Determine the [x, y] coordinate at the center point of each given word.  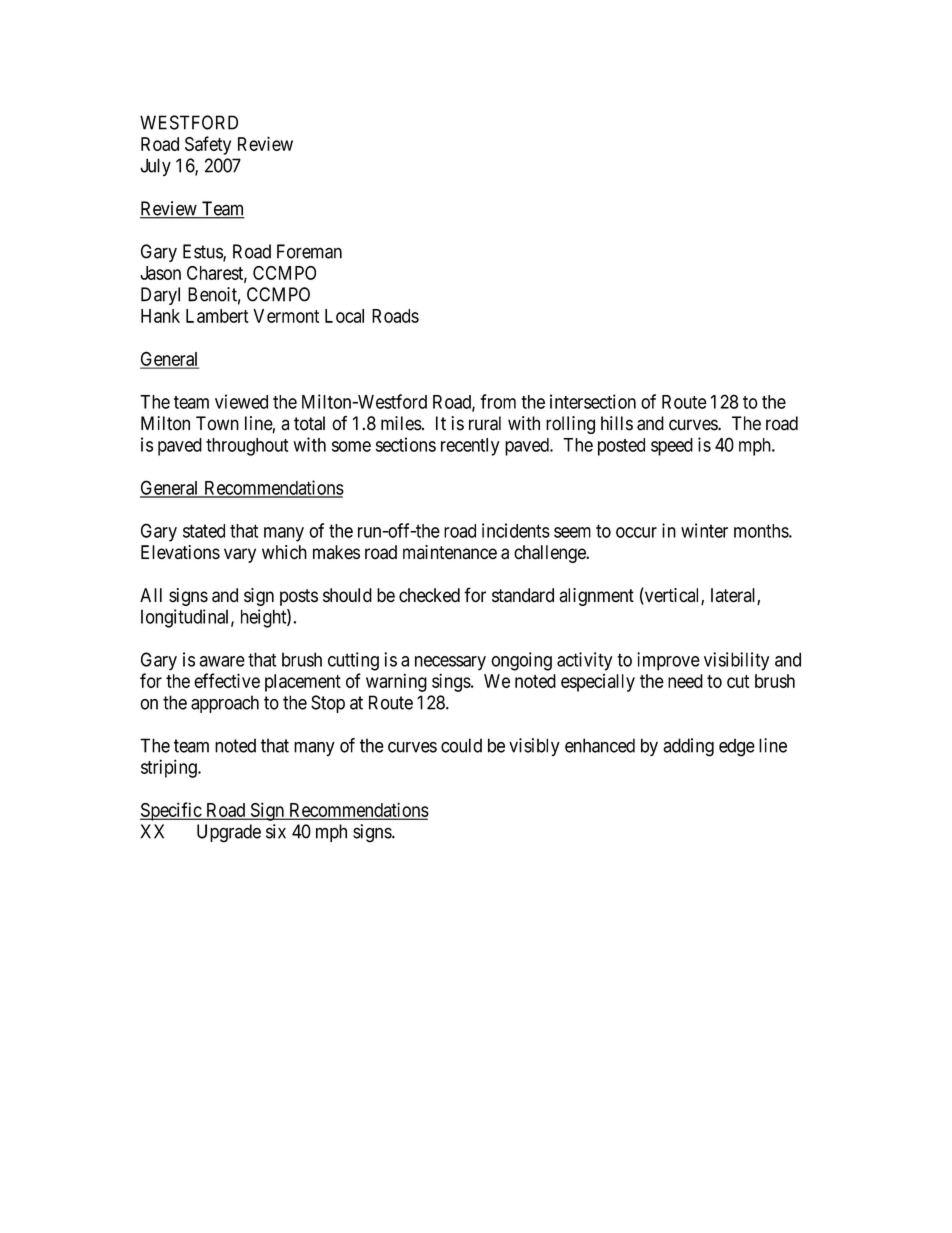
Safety [208, 145]
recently [470, 447]
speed [672, 447]
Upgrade [229, 833]
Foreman [309, 251]
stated [204, 531]
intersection [593, 401]
